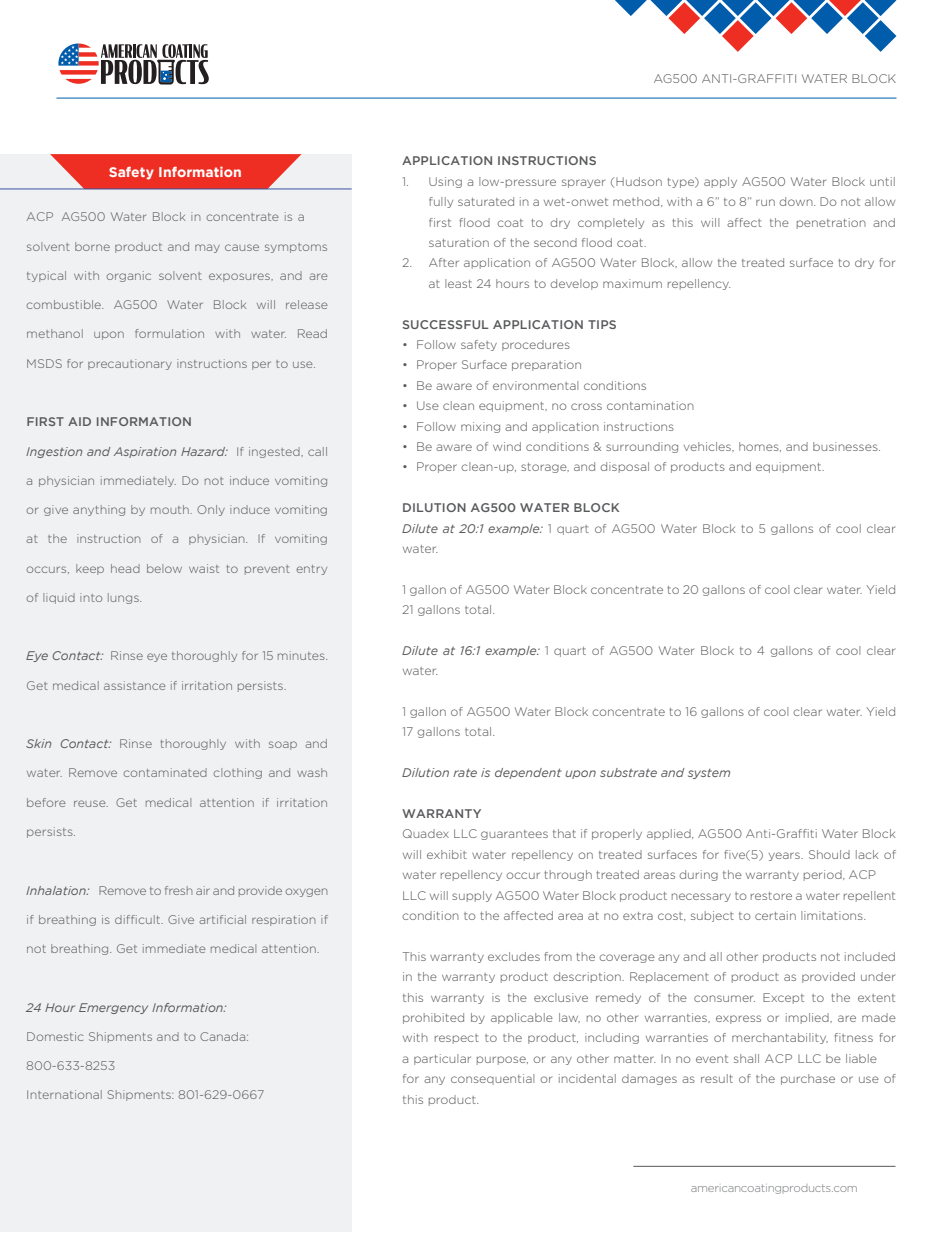  I want to click on contaminated, so click(165, 772).
